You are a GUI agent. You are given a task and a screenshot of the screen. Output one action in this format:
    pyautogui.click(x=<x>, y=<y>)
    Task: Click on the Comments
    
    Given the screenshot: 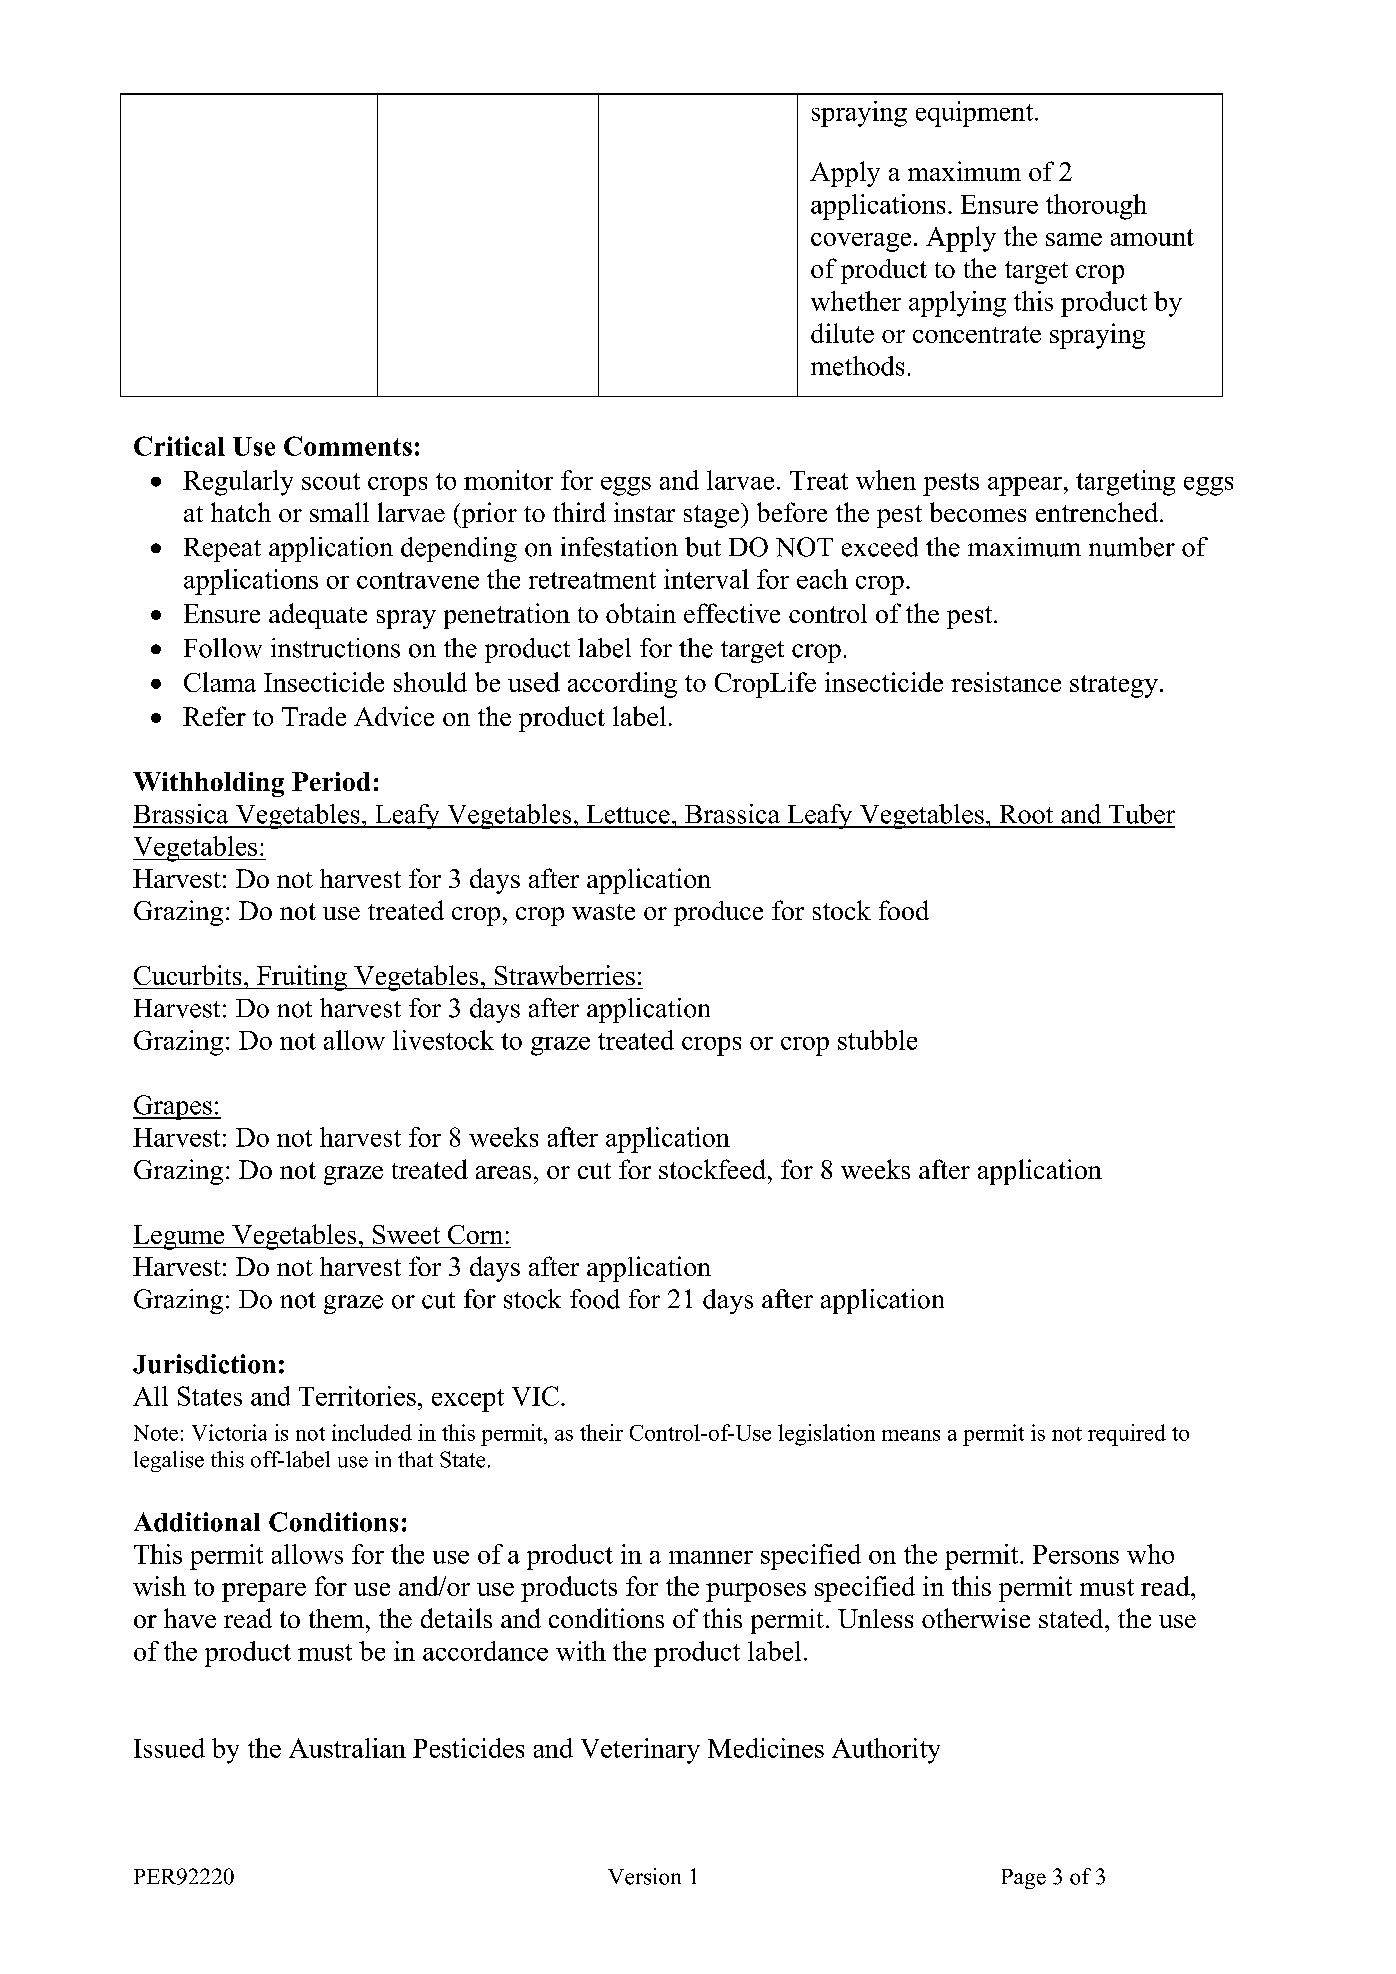 What is the action you would take?
    pyautogui.click(x=348, y=446)
